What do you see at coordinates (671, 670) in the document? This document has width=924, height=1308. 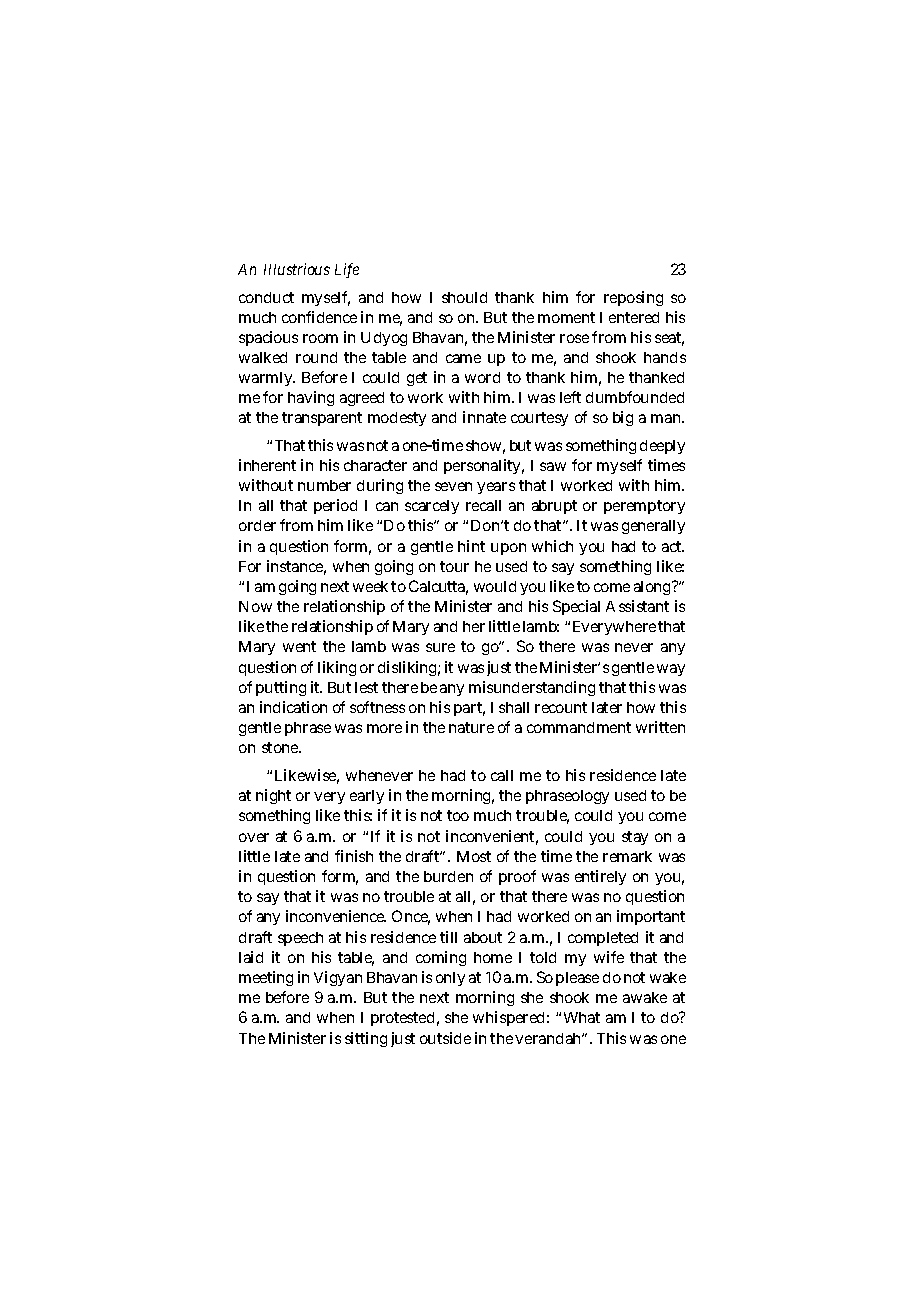 I see `way` at bounding box center [671, 670].
